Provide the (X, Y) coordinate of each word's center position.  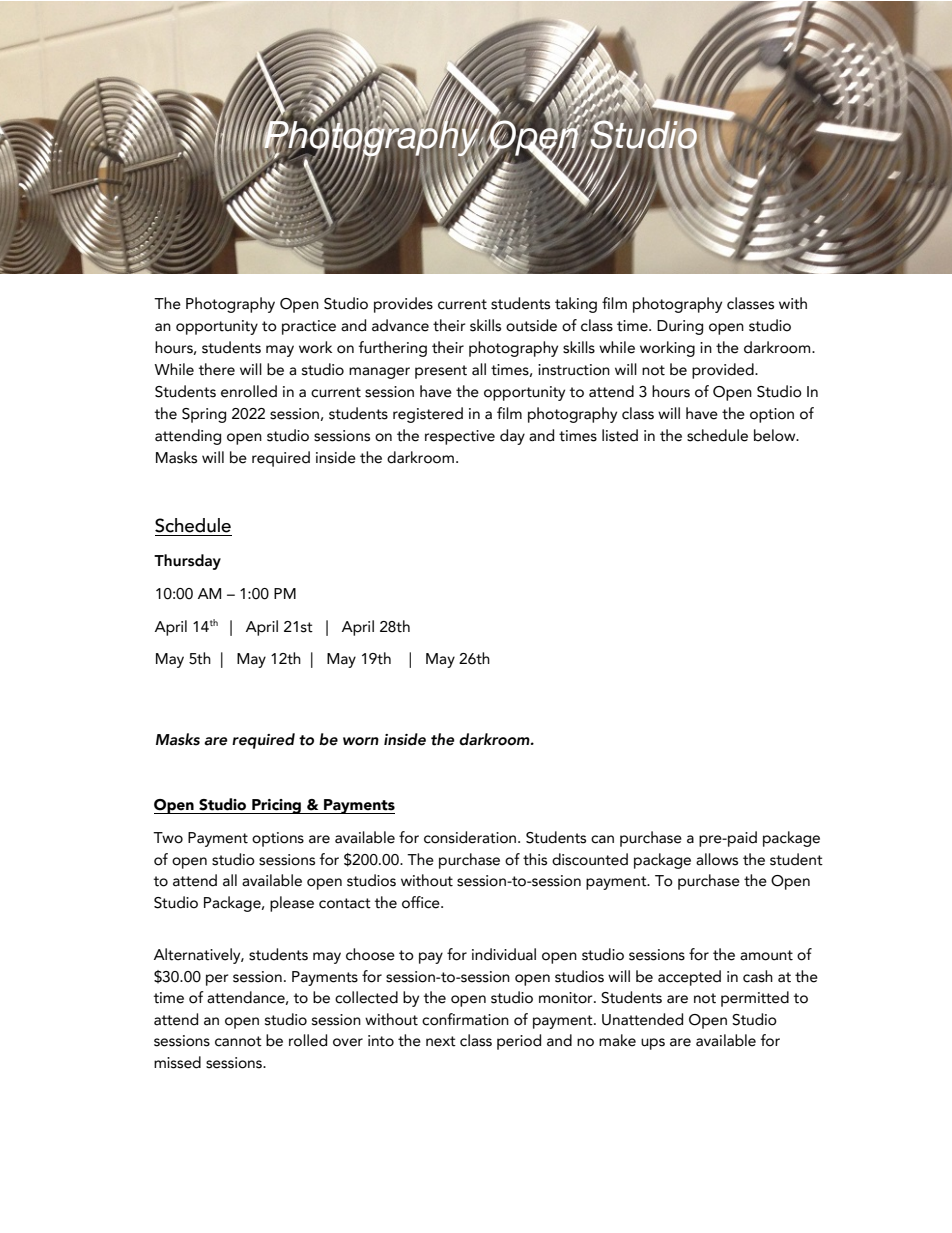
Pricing (277, 806)
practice (309, 327)
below (776, 435)
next (441, 1041)
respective (460, 437)
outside (531, 325)
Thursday (187, 562)
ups (653, 1044)
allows (717, 859)
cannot (238, 1041)
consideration (471, 837)
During (680, 327)
